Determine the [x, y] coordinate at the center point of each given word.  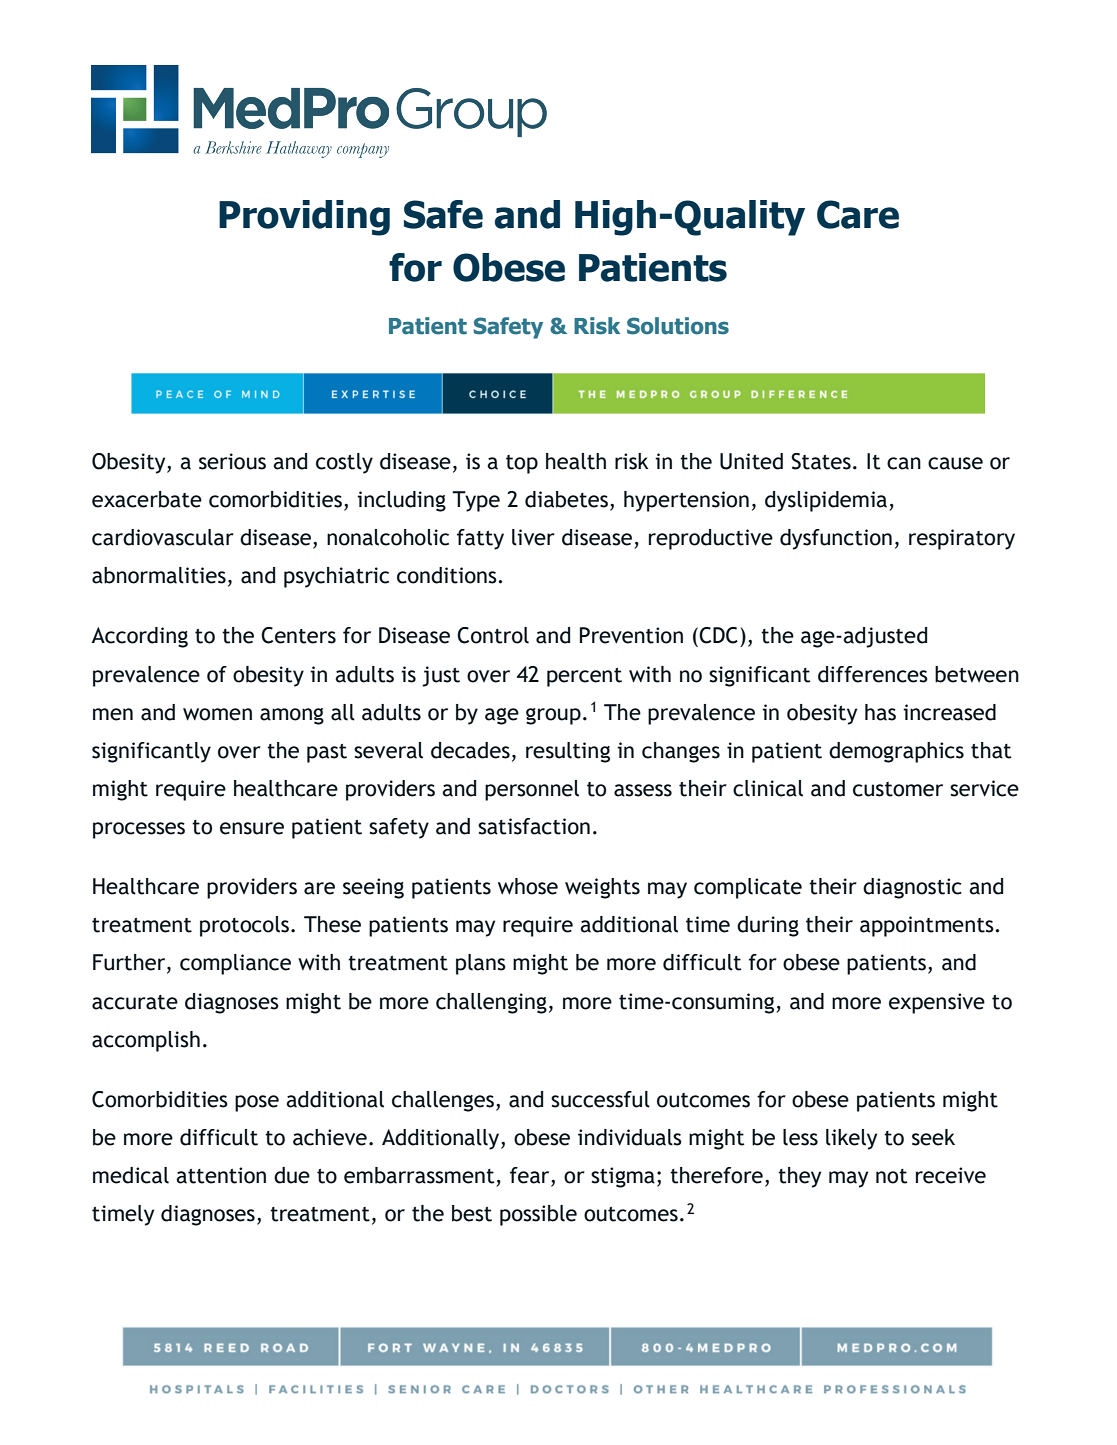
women [217, 714]
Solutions [678, 326]
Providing [304, 218]
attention [221, 1175]
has [880, 712]
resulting [568, 752]
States [821, 461]
